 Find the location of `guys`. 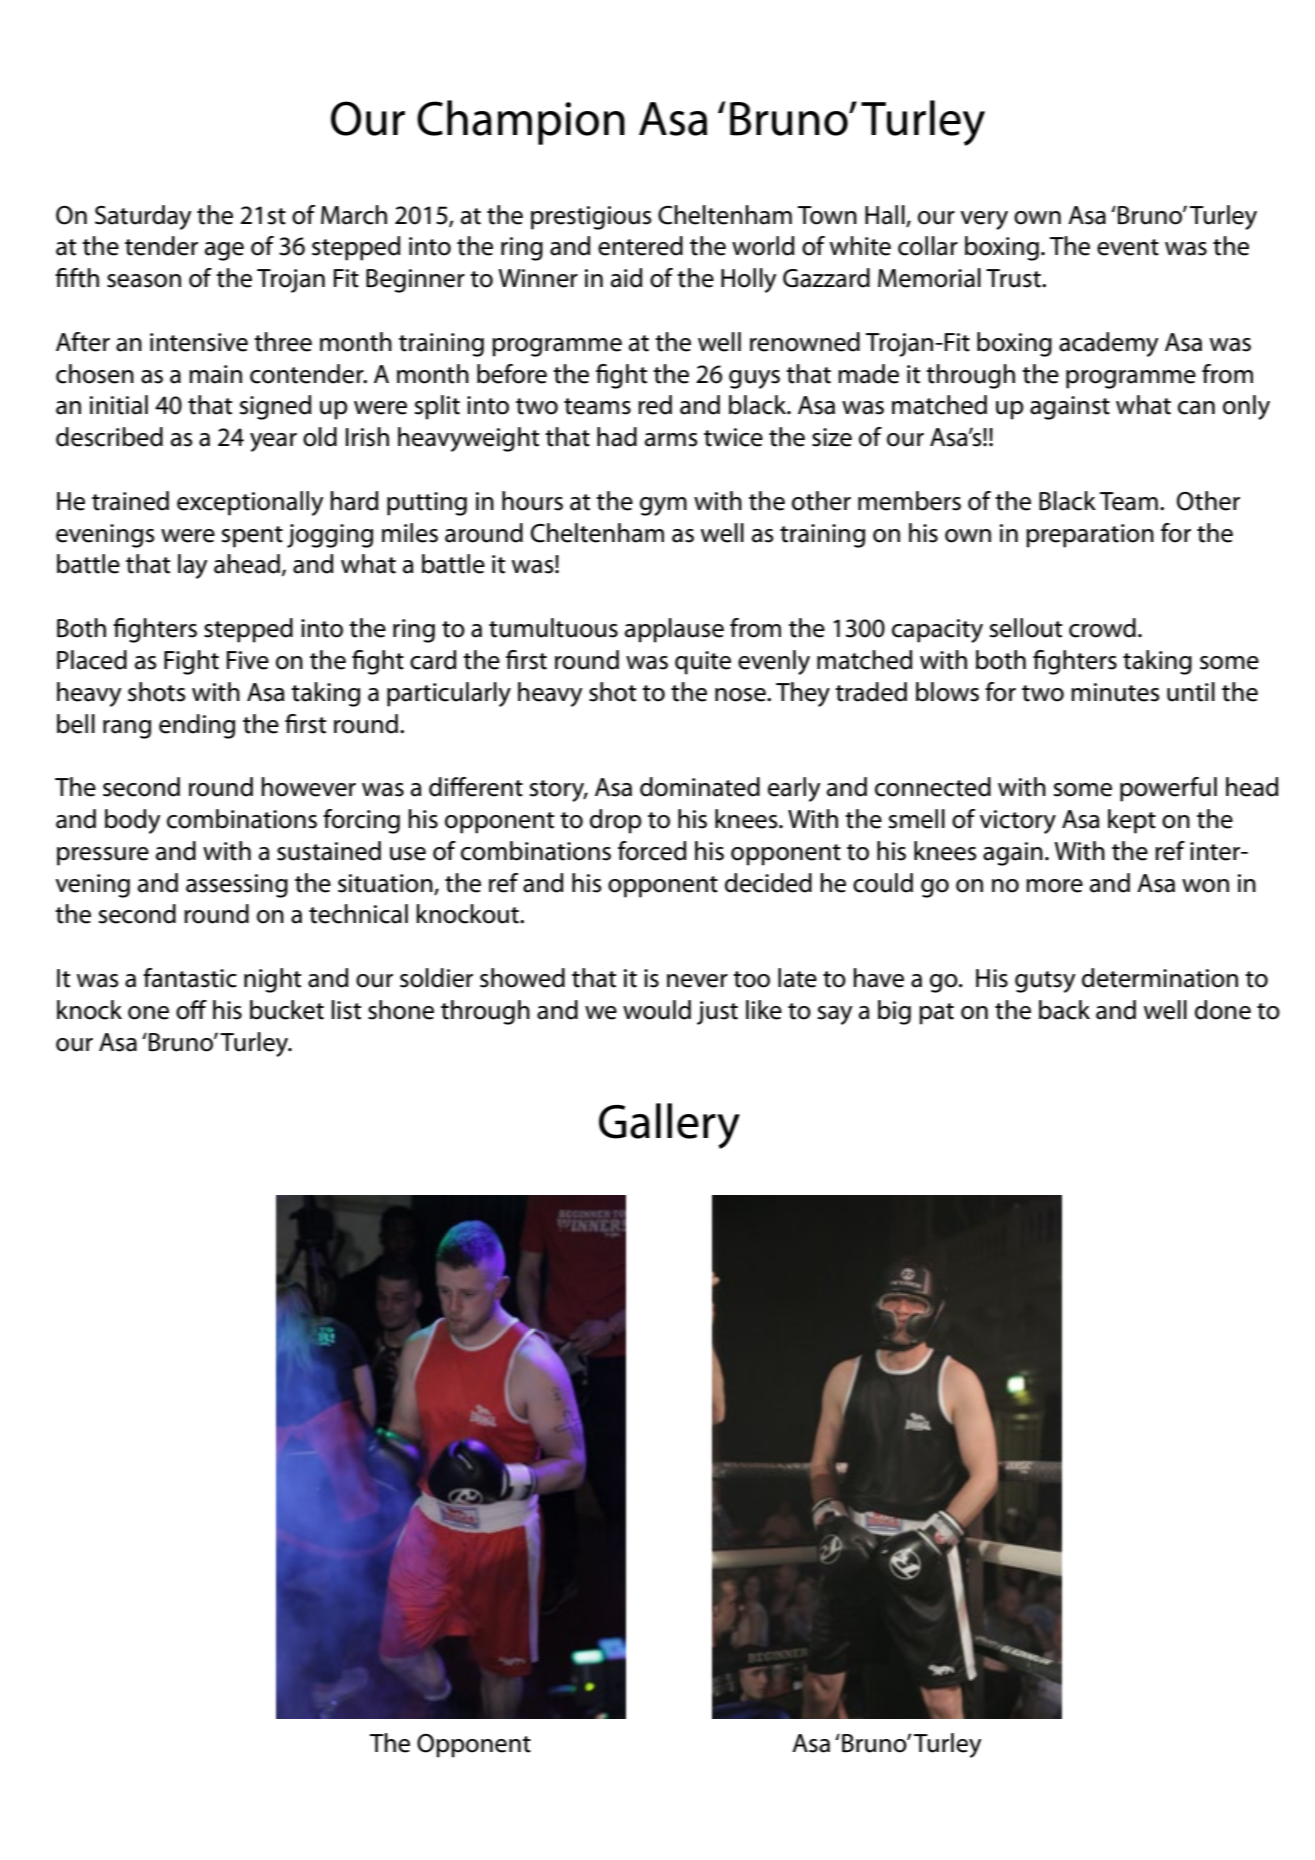

guys is located at coordinates (754, 379).
